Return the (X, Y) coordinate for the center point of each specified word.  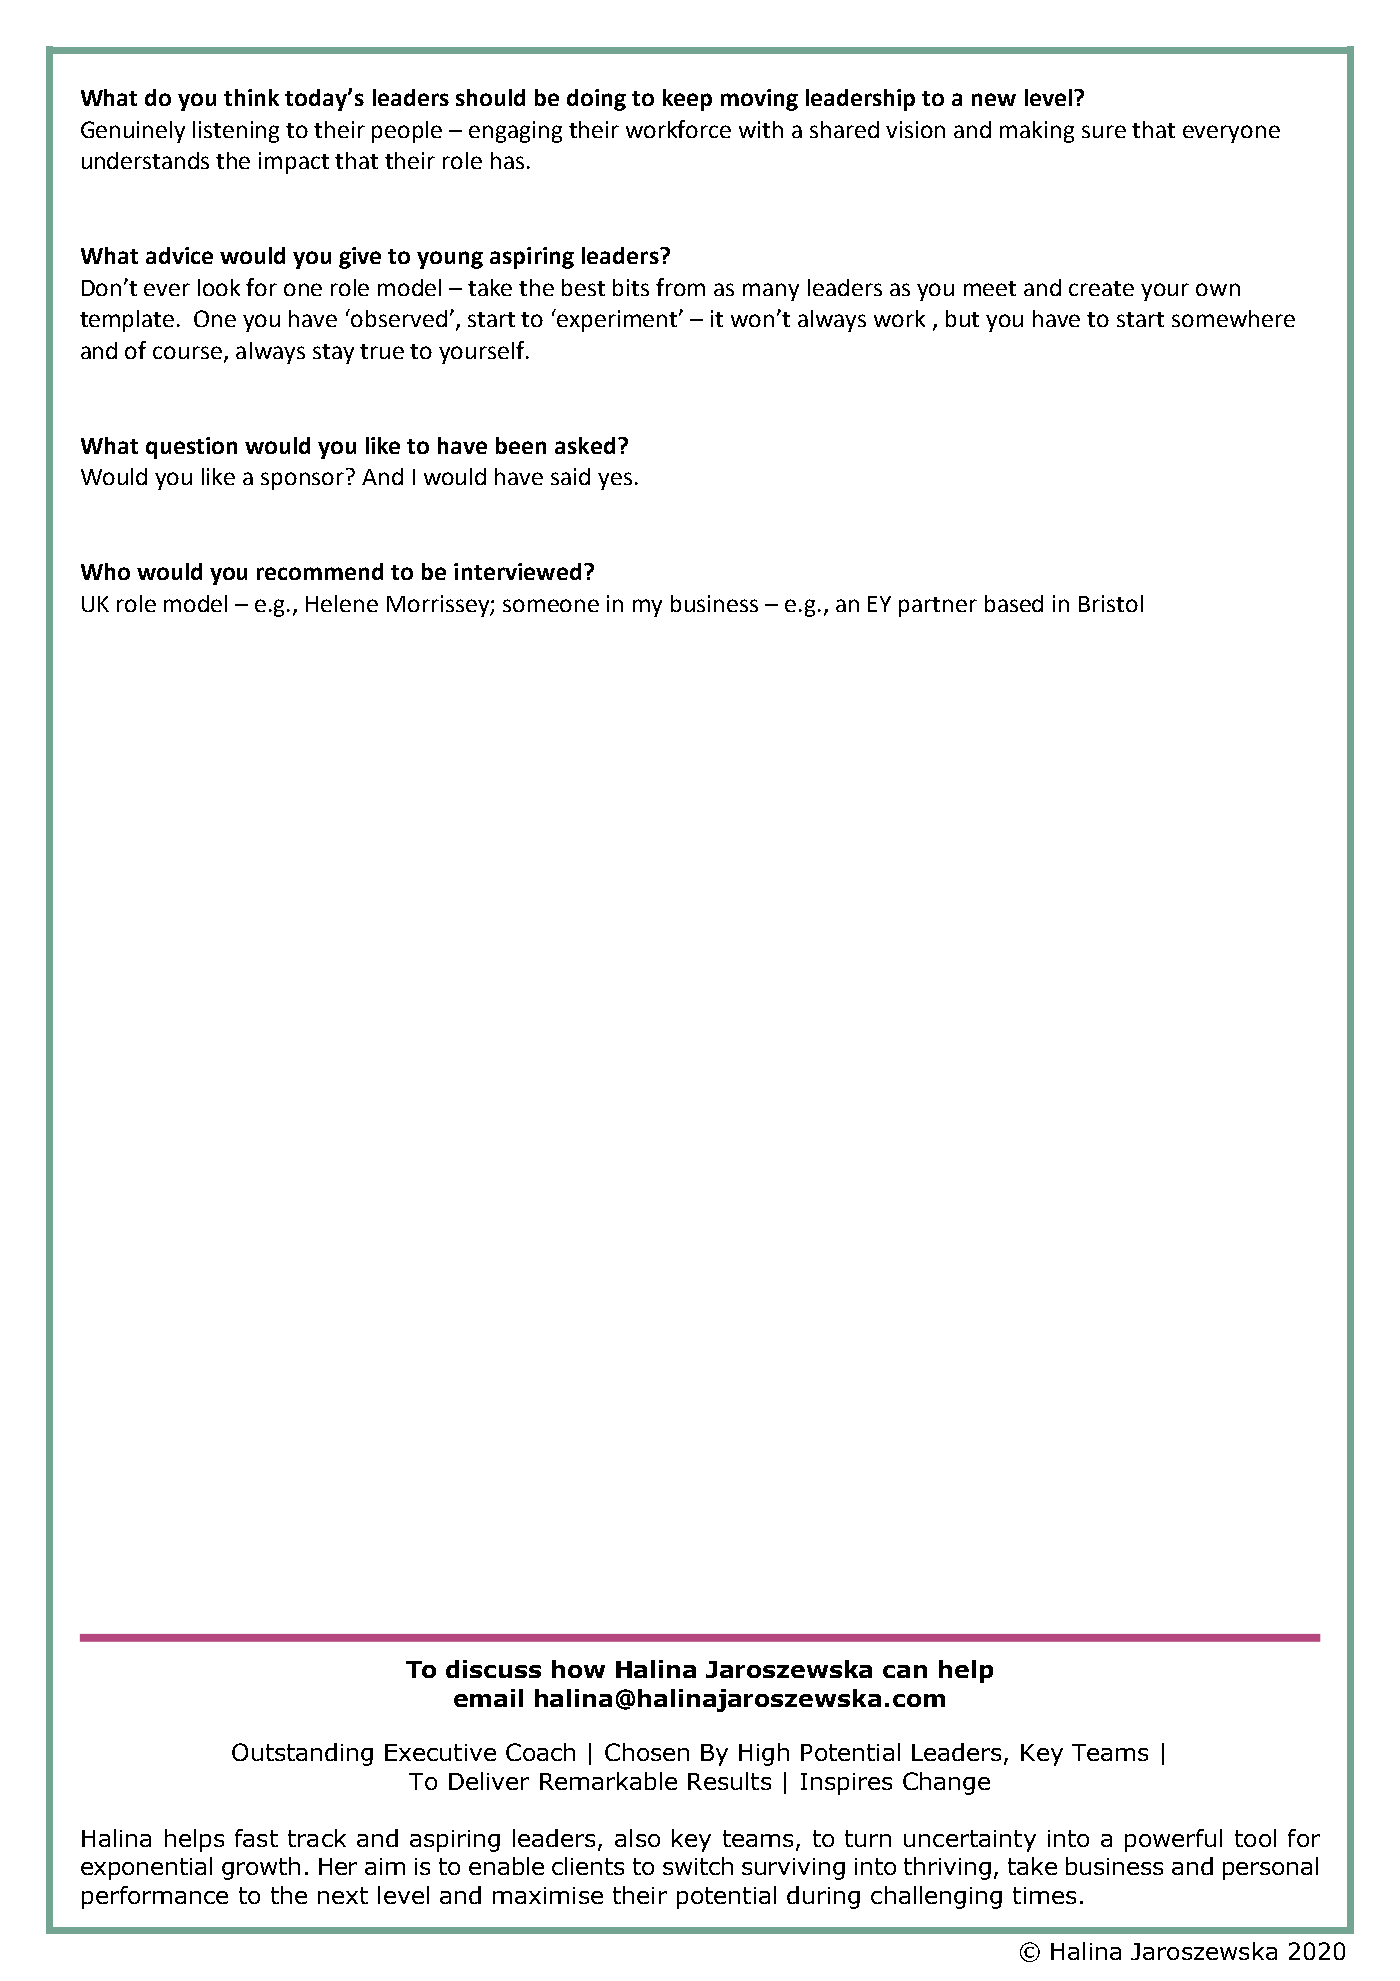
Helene (342, 603)
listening (236, 132)
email (488, 1698)
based (1014, 603)
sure (1104, 131)
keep (687, 100)
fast (256, 1838)
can (905, 1671)
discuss (493, 1669)
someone (551, 605)
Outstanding (302, 1754)
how (578, 1669)
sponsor (302, 481)
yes (615, 481)
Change (946, 1783)
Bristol (1111, 603)
